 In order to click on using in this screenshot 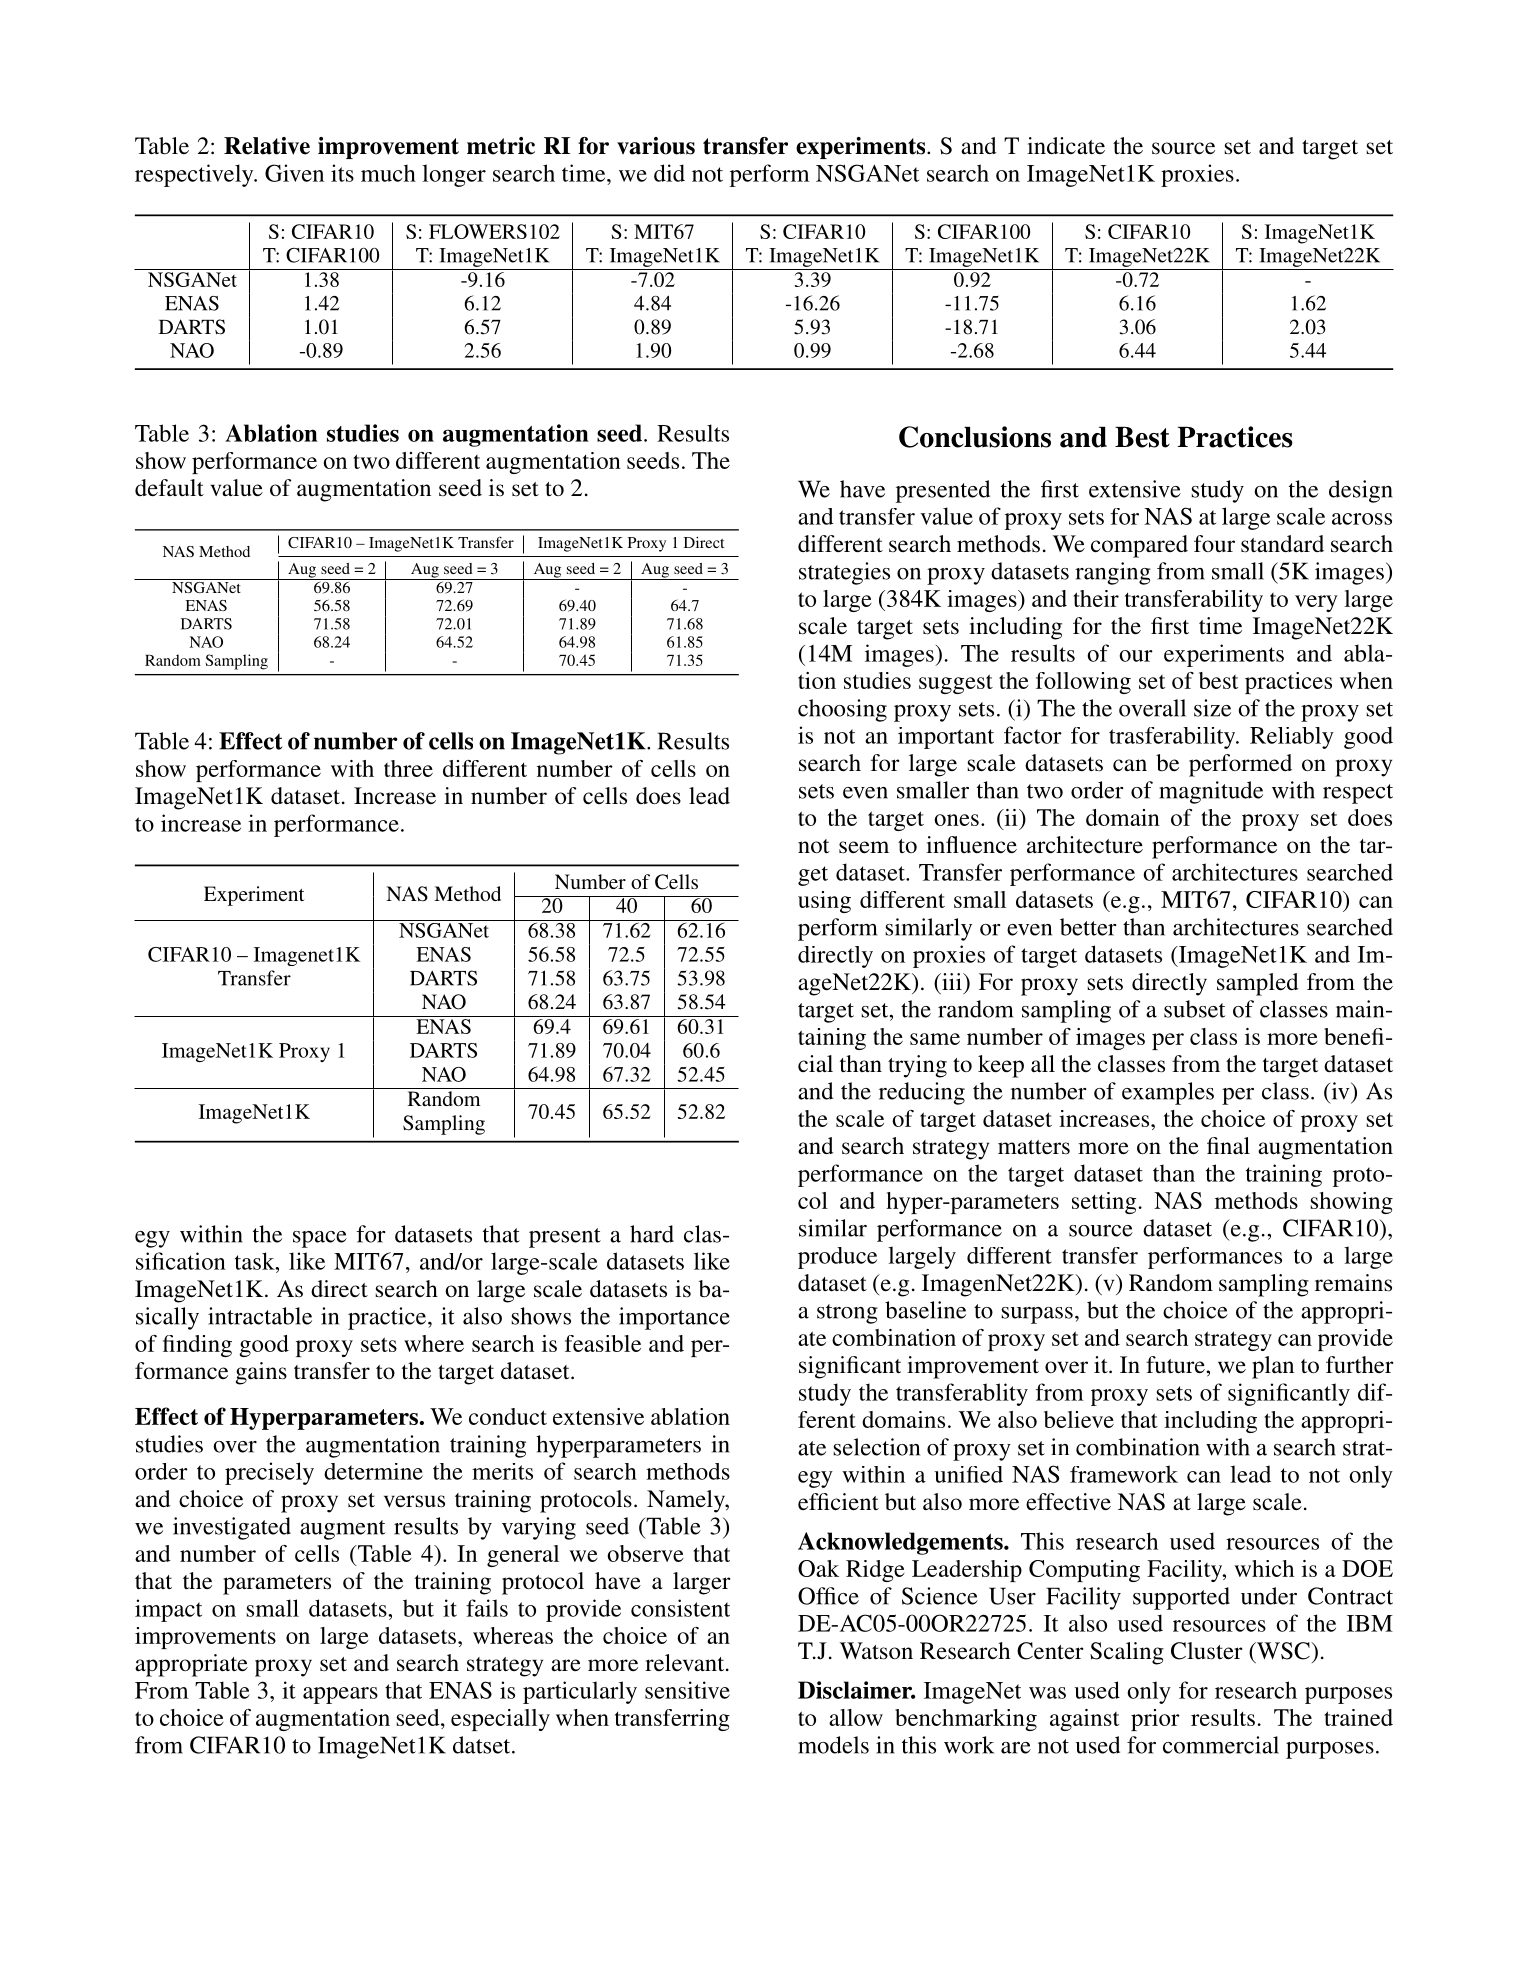, I will do `click(824, 902)`.
